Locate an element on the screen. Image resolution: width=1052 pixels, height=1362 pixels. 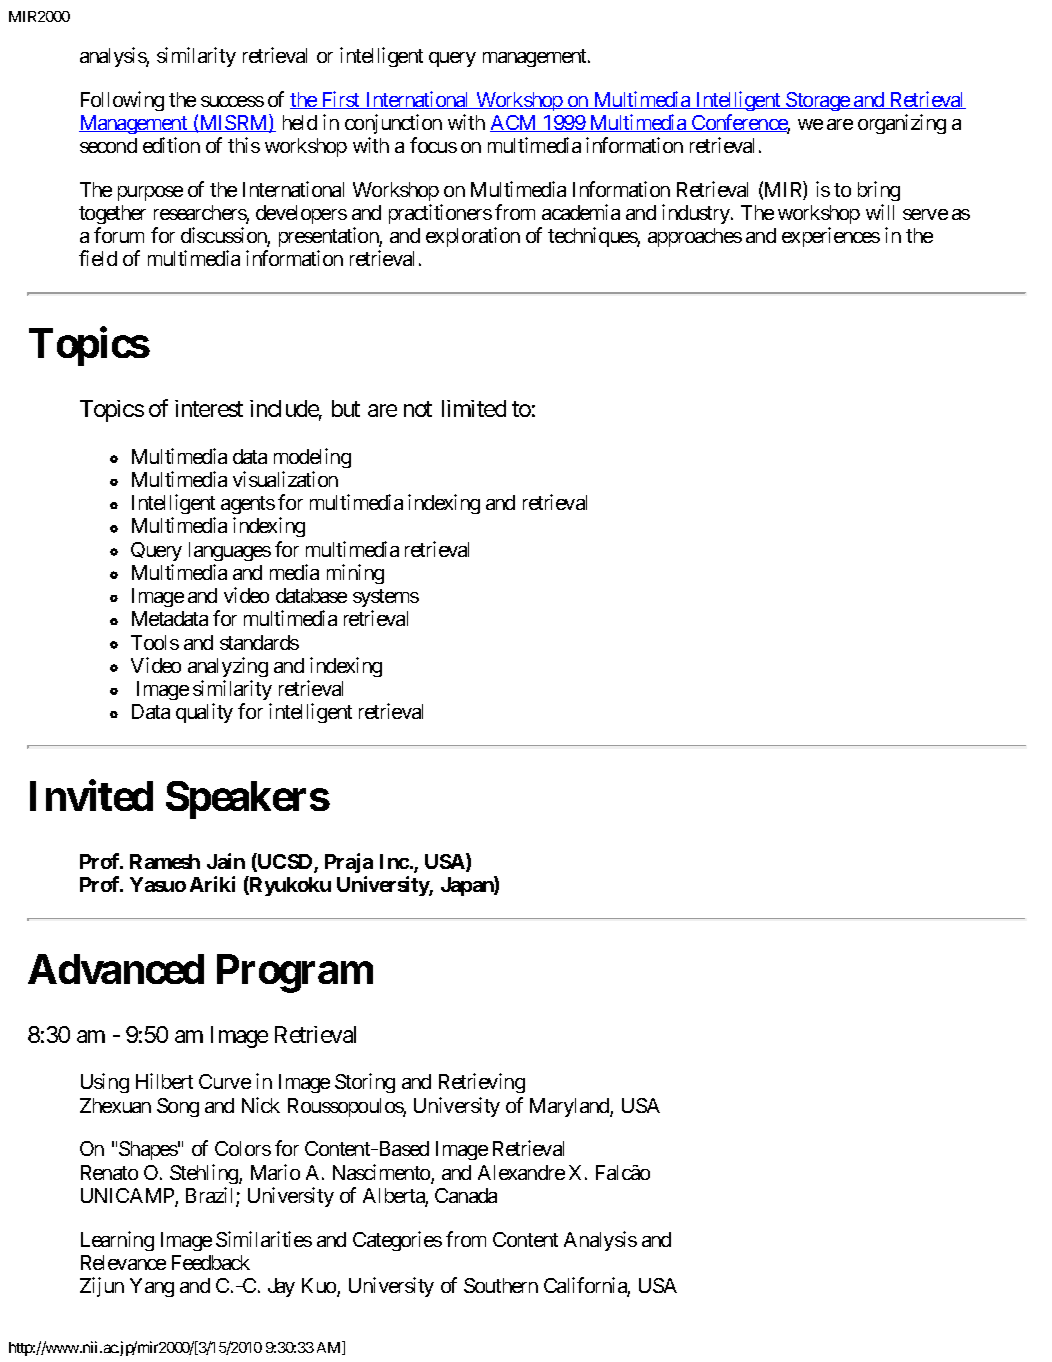
mining is located at coordinates (355, 574).
